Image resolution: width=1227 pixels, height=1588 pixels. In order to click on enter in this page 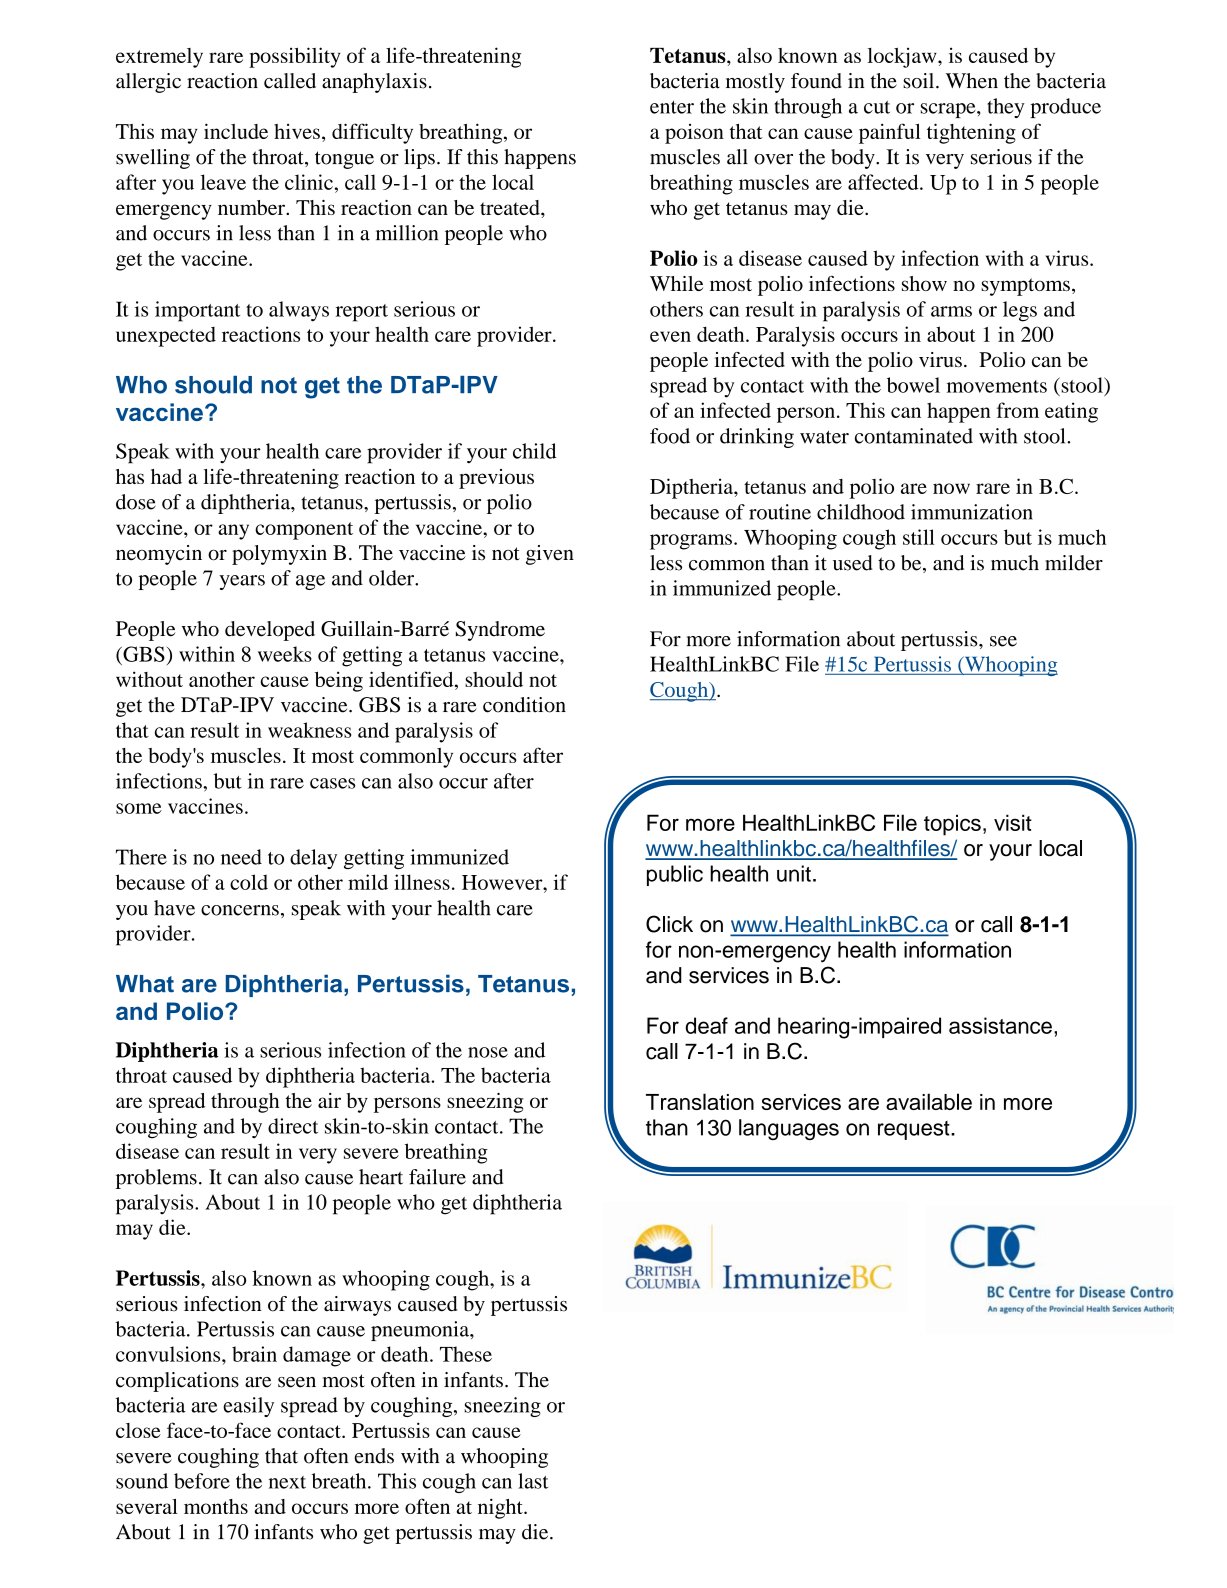, I will do `click(672, 107)`.
